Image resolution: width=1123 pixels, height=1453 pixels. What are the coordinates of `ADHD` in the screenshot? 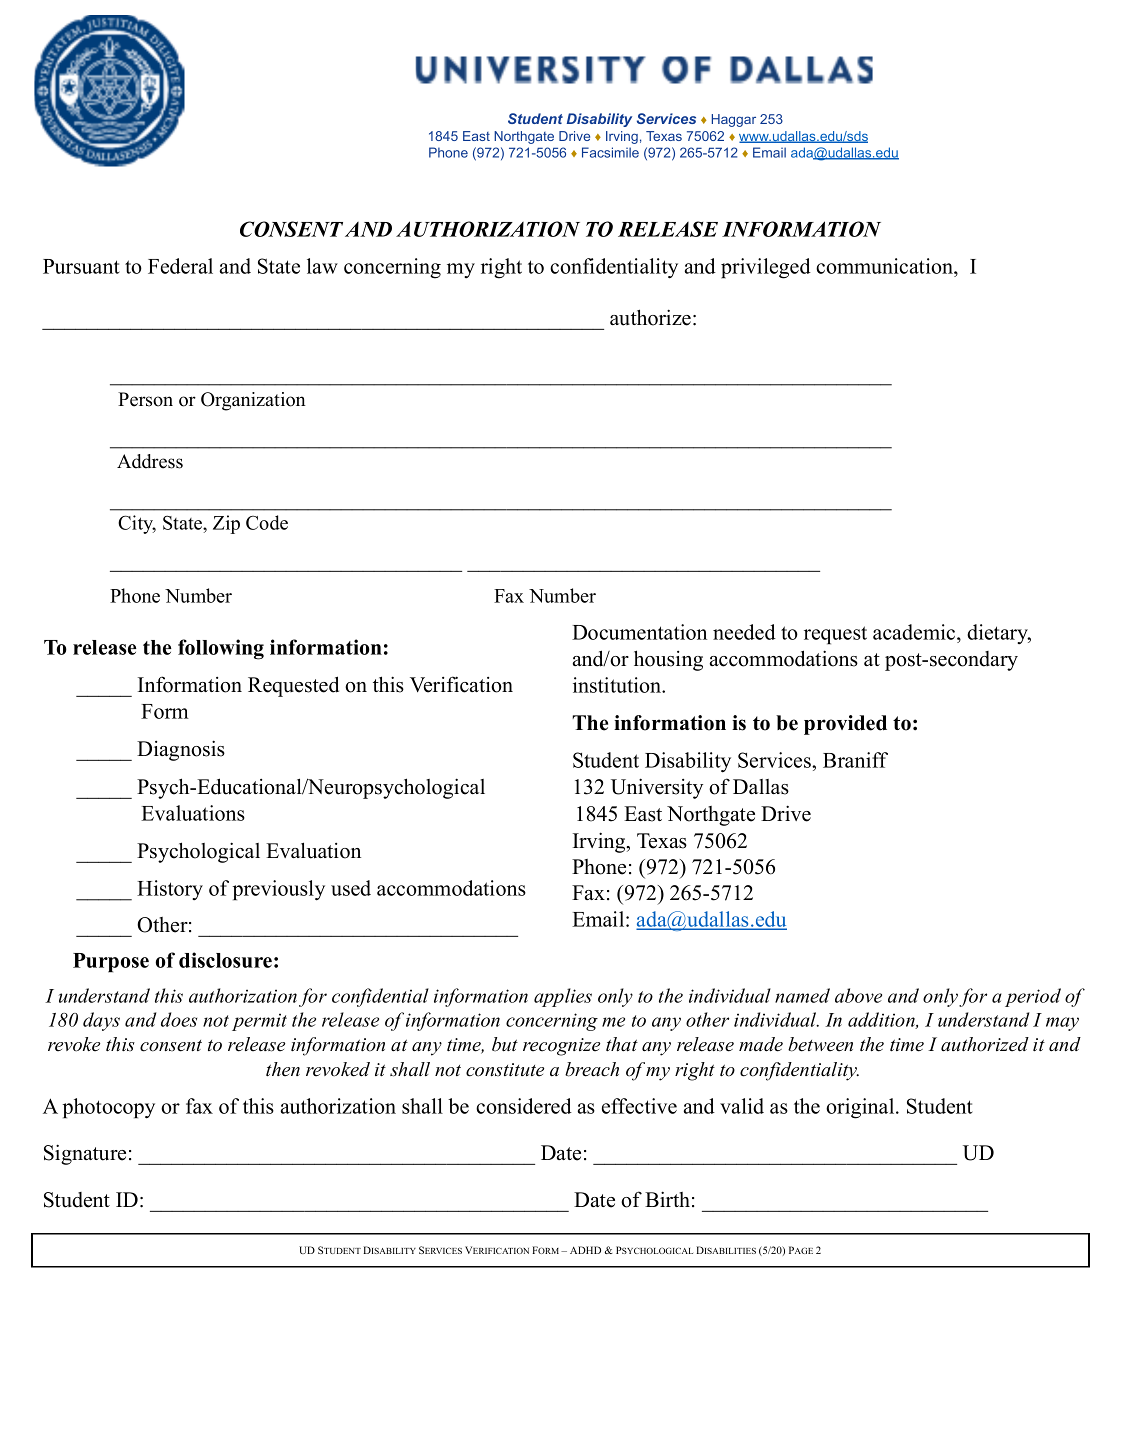 It's located at (585, 1250).
